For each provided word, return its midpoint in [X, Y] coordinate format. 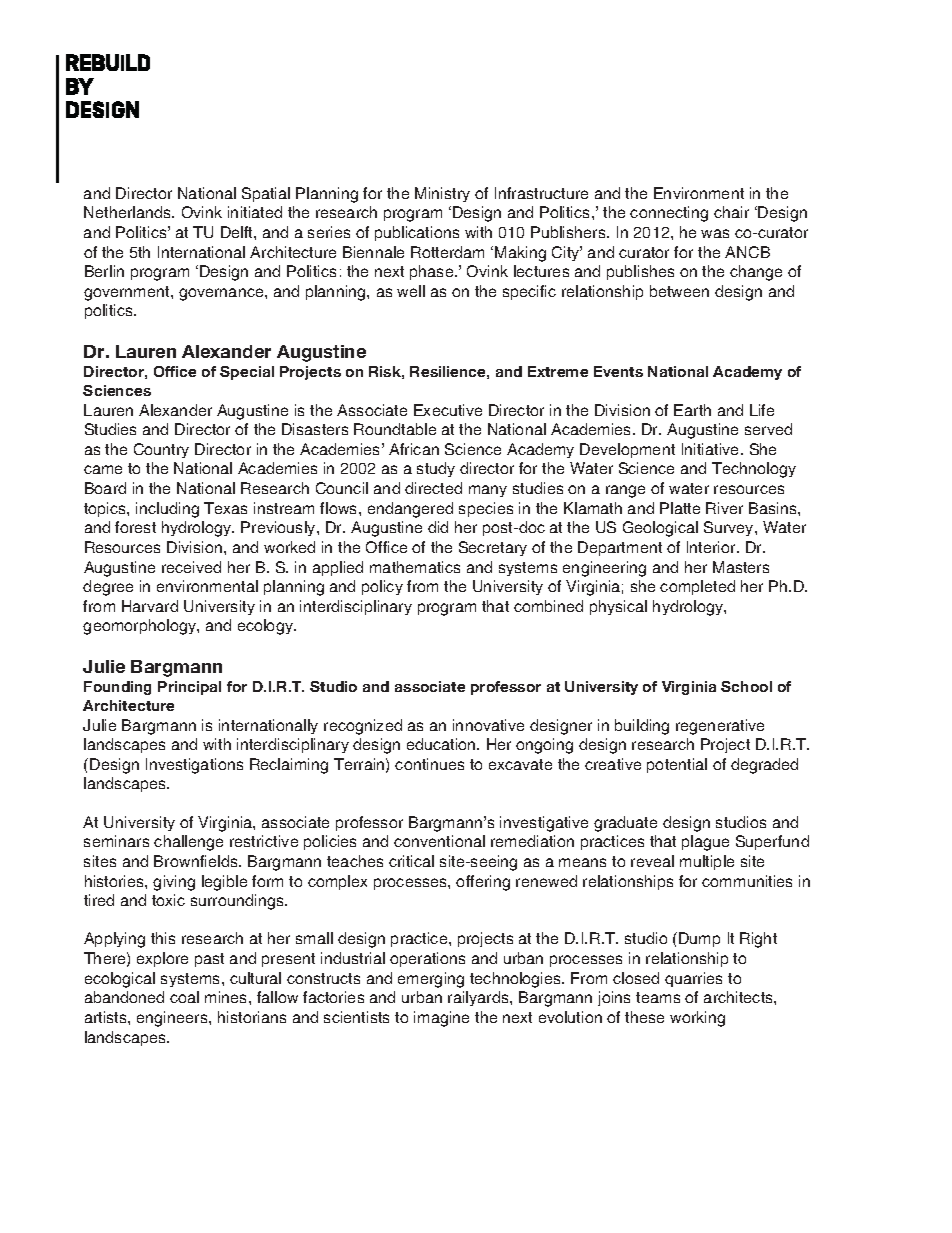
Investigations [194, 766]
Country [161, 450]
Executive [448, 410]
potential [677, 765]
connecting [669, 214]
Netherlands [129, 212]
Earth [692, 410]
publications [417, 233]
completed [697, 587]
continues [429, 764]
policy [382, 587]
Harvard [150, 606]
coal [184, 997]
